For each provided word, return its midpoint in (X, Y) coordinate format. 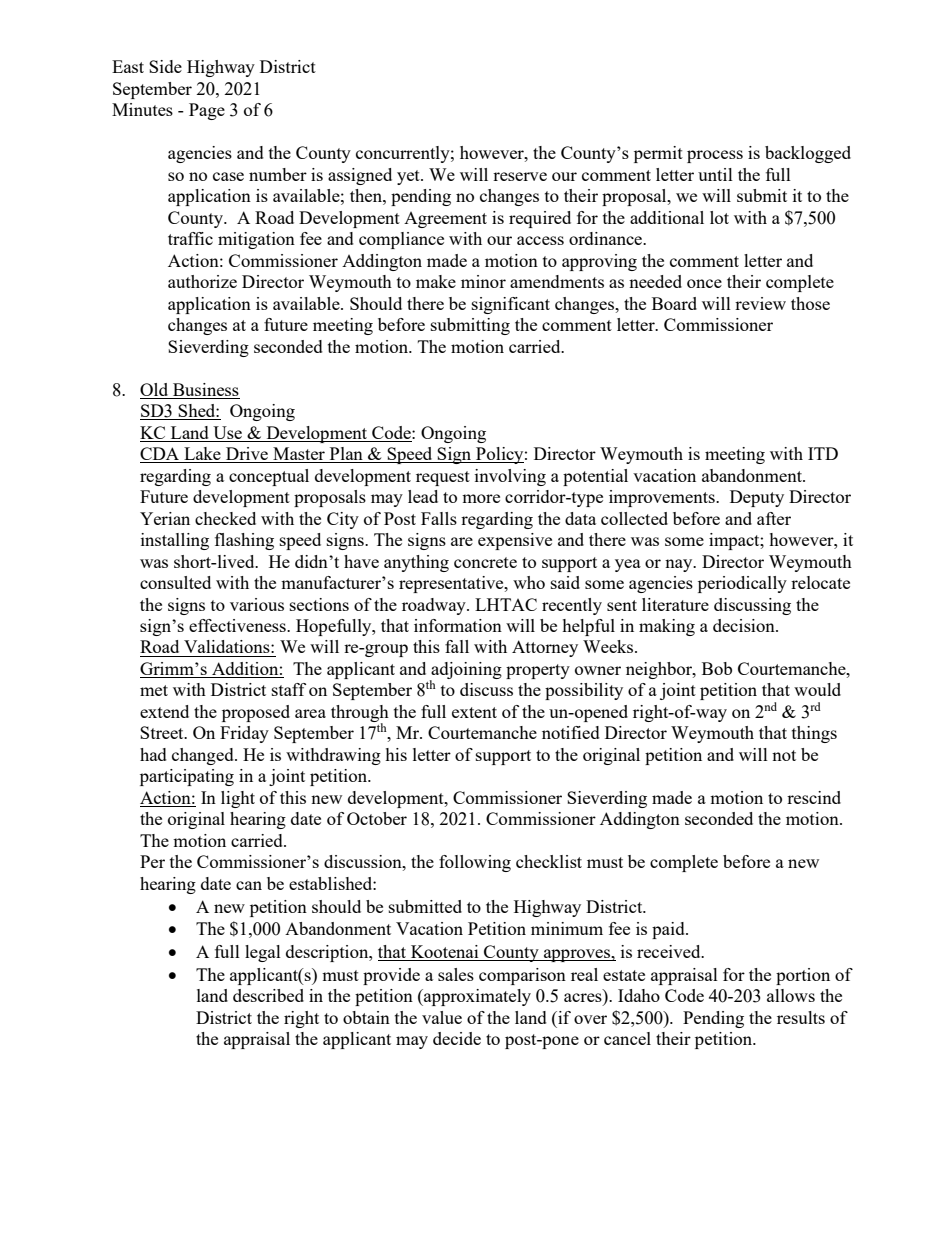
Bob (717, 668)
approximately (476, 997)
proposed (256, 713)
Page (207, 111)
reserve (520, 176)
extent (474, 712)
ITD (823, 453)
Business (206, 389)
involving (510, 477)
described (268, 995)
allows (791, 995)
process (715, 156)
